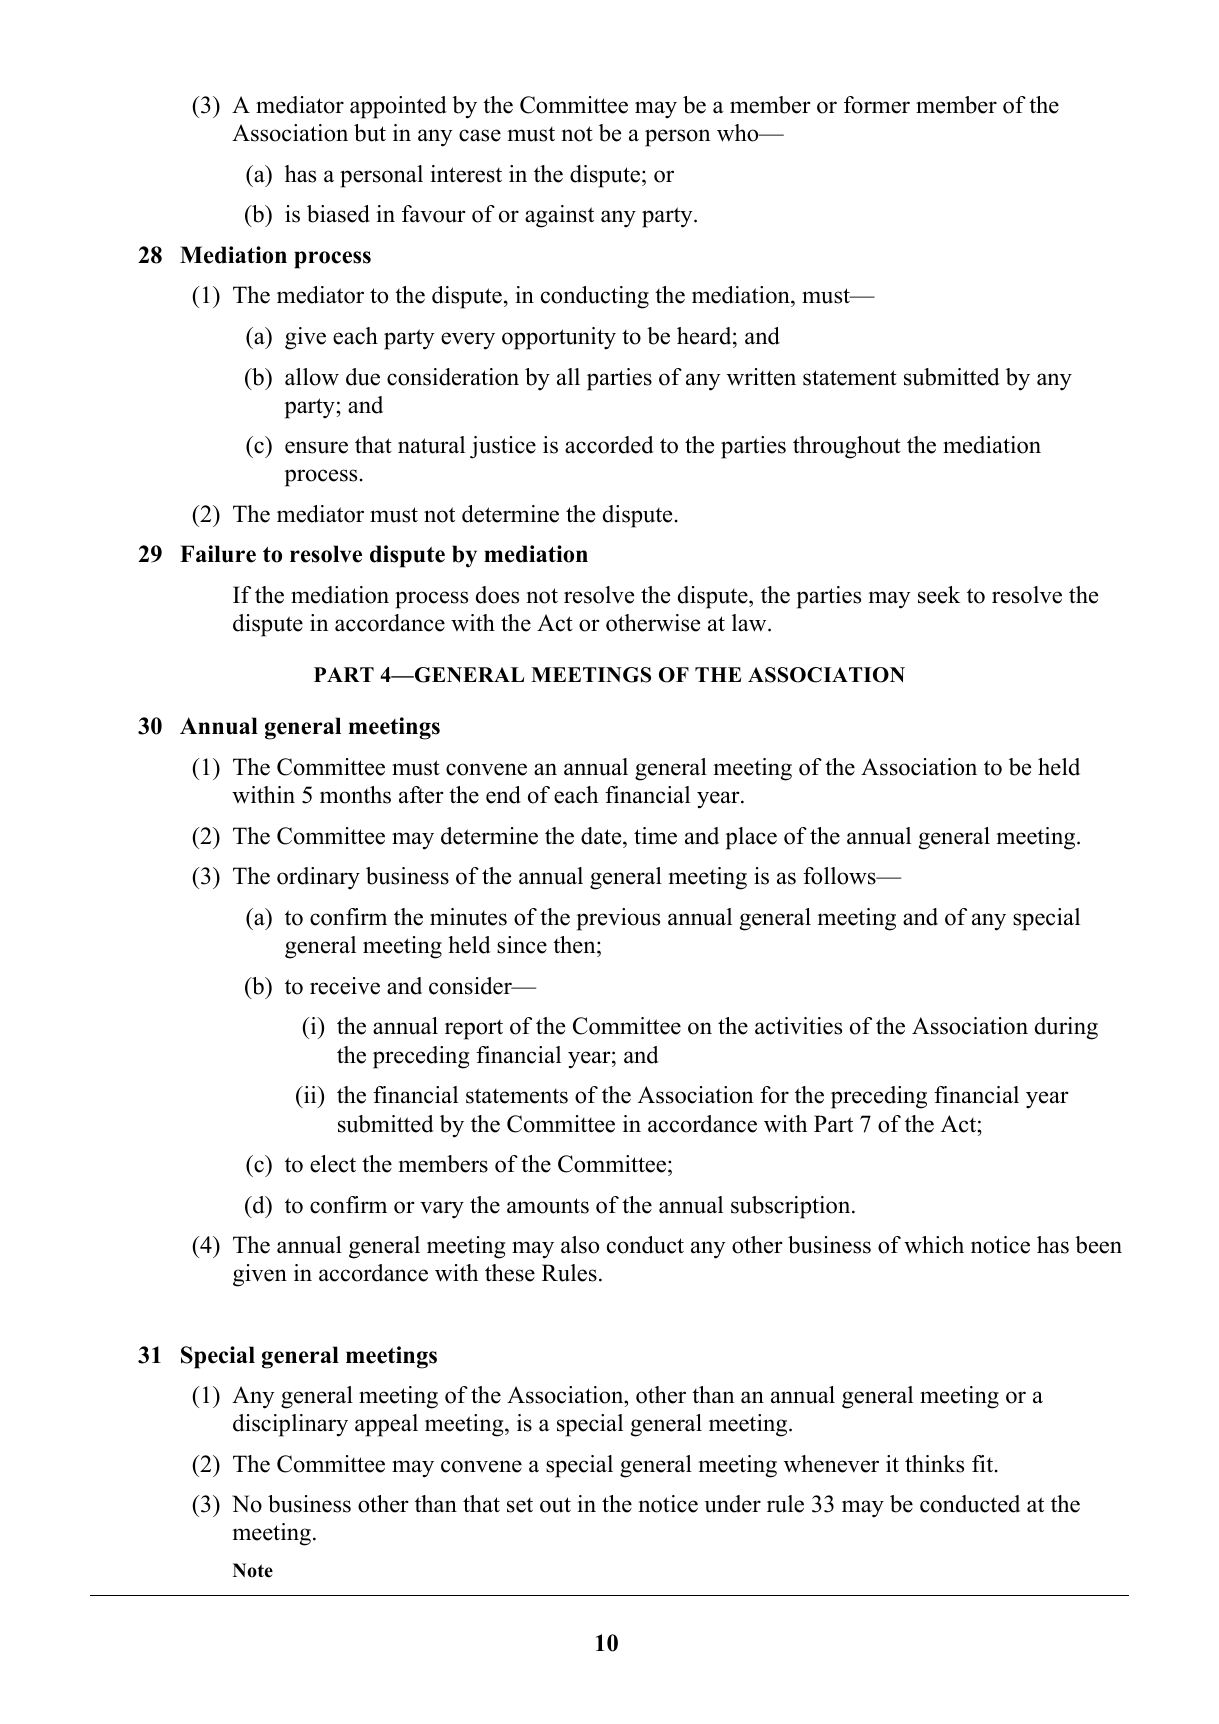 This document has width=1219, height=1724. Describe the element at coordinates (877, 105) in the document. I see `former` at that location.
